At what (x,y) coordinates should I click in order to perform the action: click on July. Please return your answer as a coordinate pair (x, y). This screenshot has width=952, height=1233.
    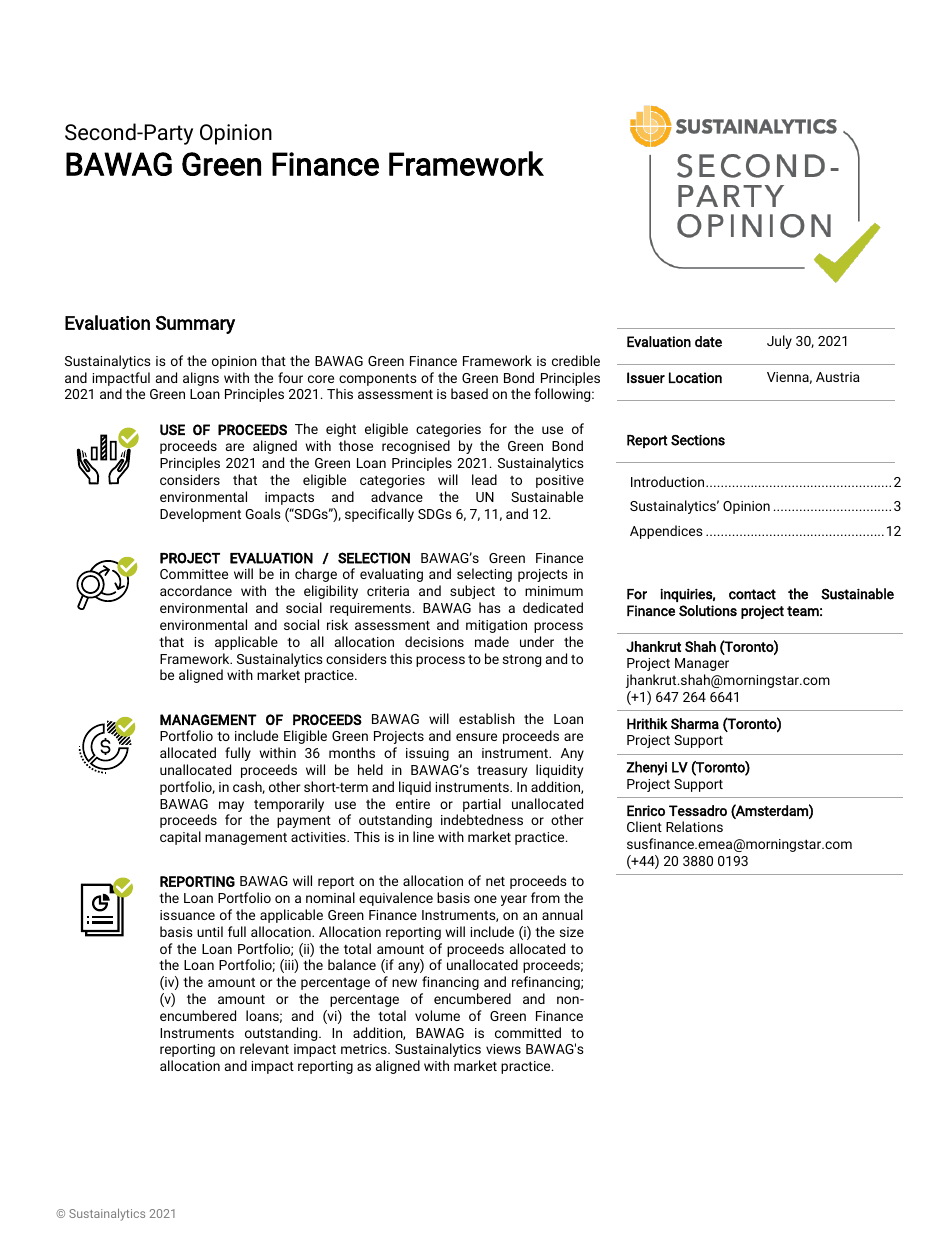
    Looking at the image, I should click on (779, 342).
